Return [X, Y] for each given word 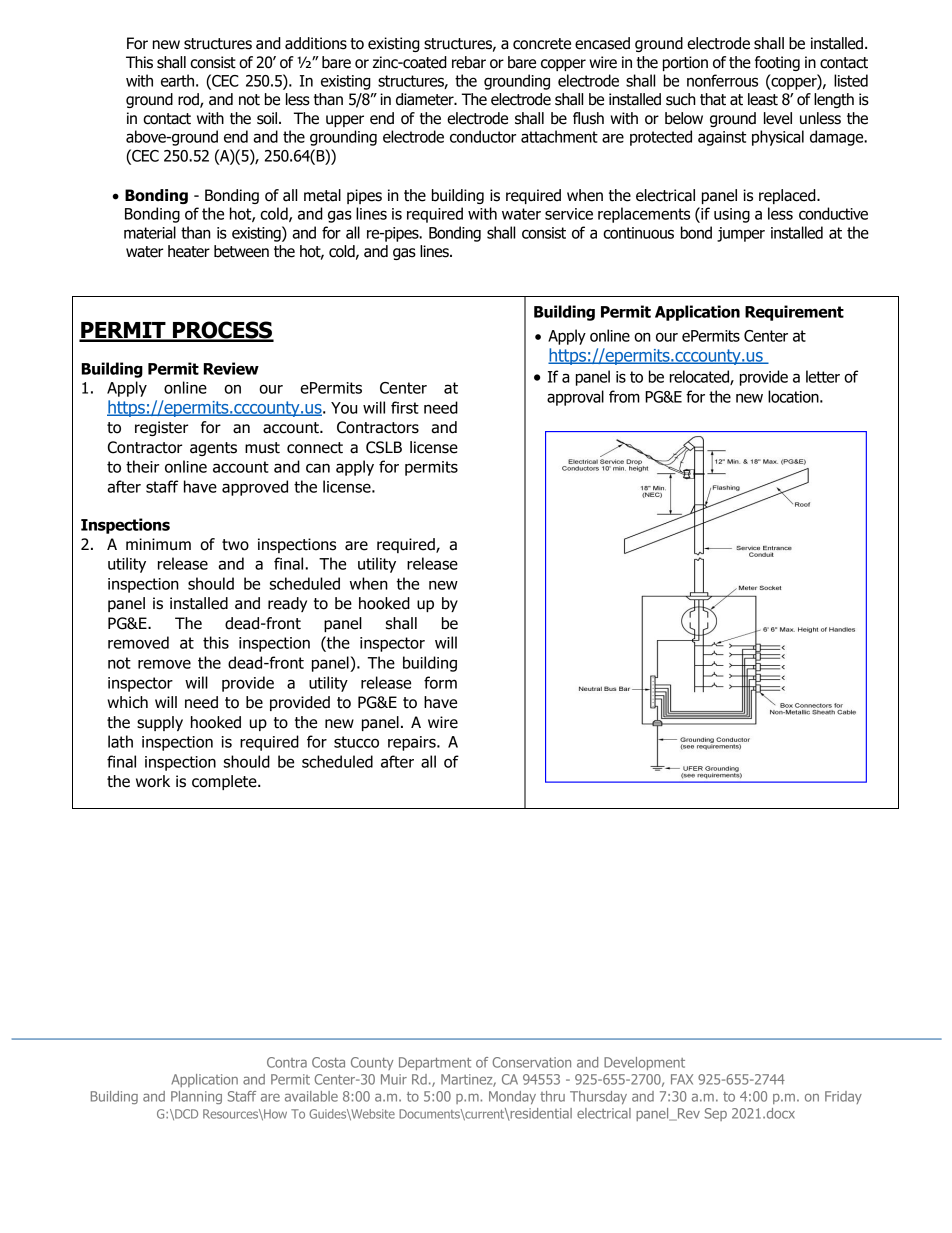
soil [268, 118]
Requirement [794, 313]
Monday [512, 1097]
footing [777, 63]
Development [644, 1063]
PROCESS [222, 331]
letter [823, 376]
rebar [469, 62]
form [440, 682]
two [235, 545]
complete [225, 782]
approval [575, 398]
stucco [356, 742]
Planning [196, 1097]
